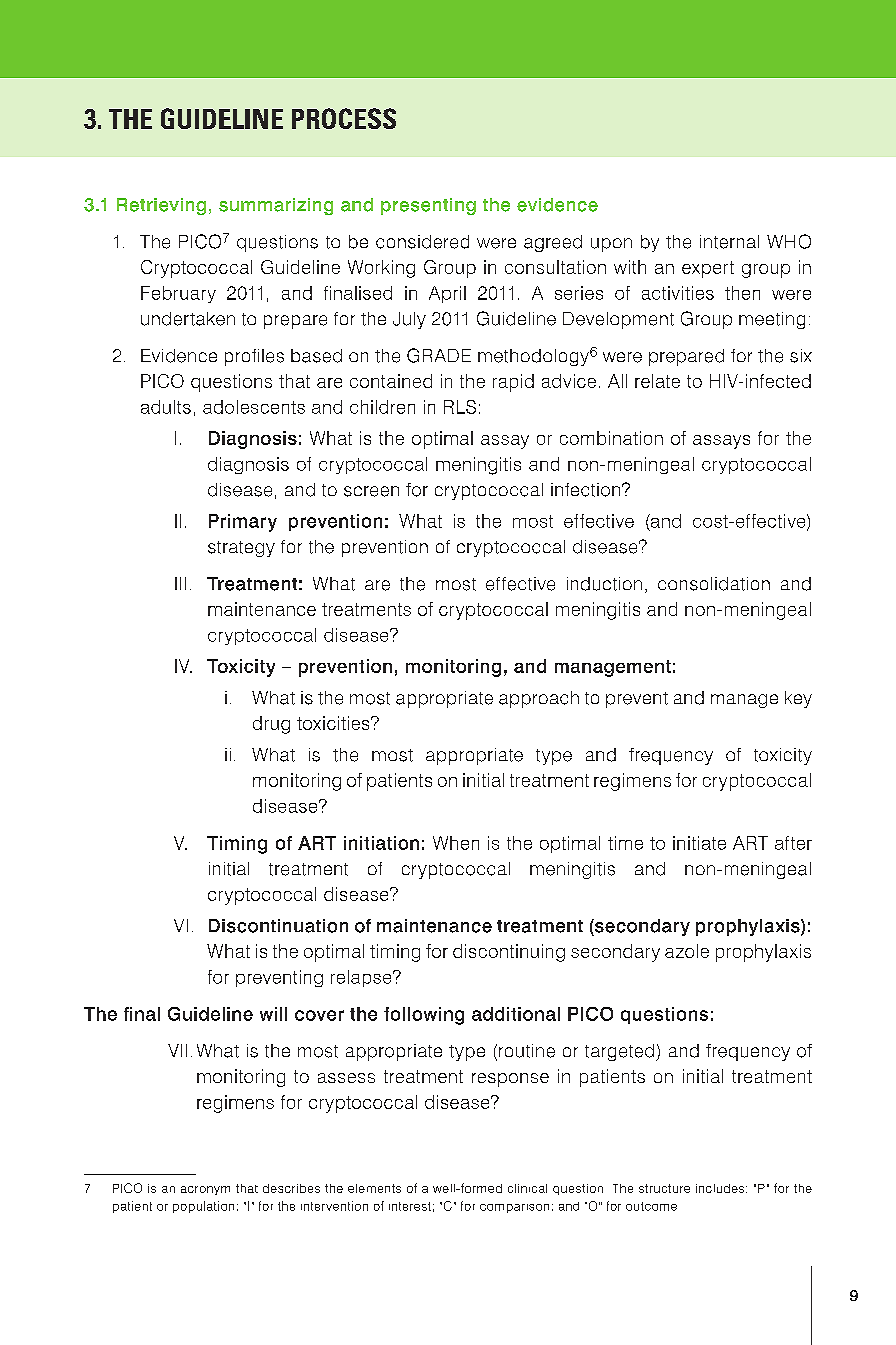  What do you see at coordinates (729, 242) in the image?
I see `internal` at bounding box center [729, 242].
